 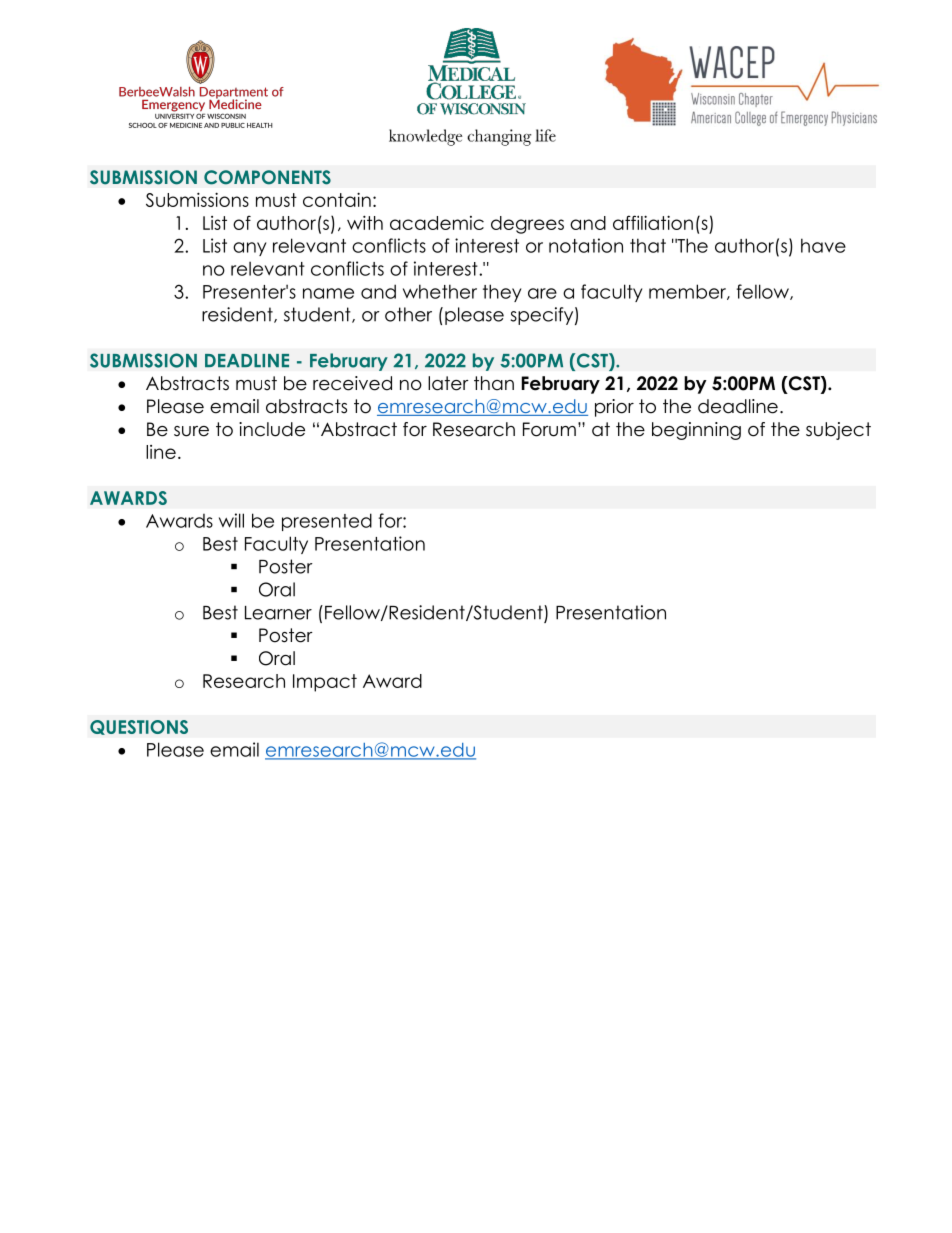 I want to click on have, so click(x=823, y=245).
